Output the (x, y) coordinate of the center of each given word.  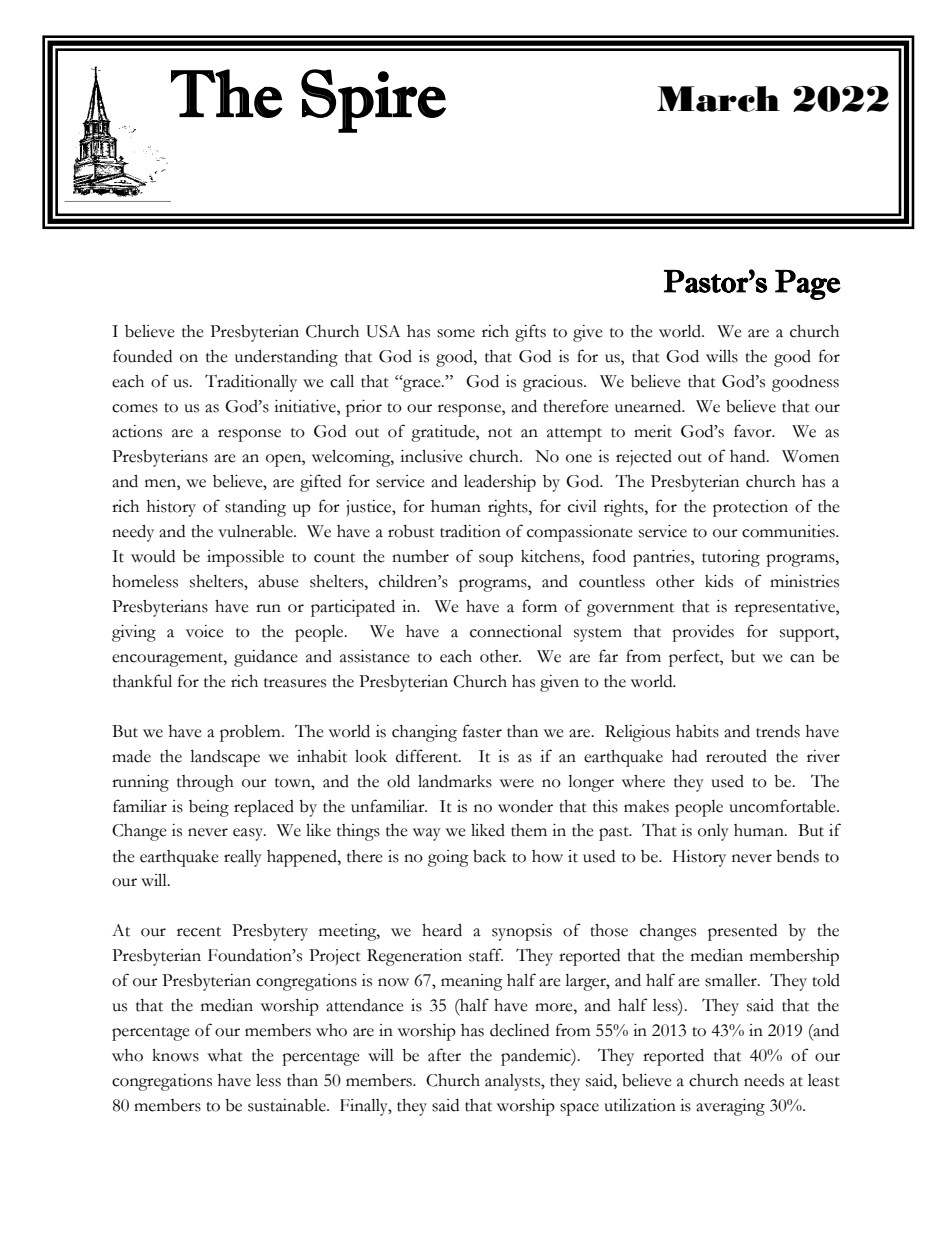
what (225, 1055)
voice (205, 631)
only (713, 832)
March (718, 99)
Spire (373, 101)
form (539, 606)
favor (754, 431)
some (456, 333)
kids (719, 581)
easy (249, 834)
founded (142, 356)
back (489, 856)
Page (808, 285)
